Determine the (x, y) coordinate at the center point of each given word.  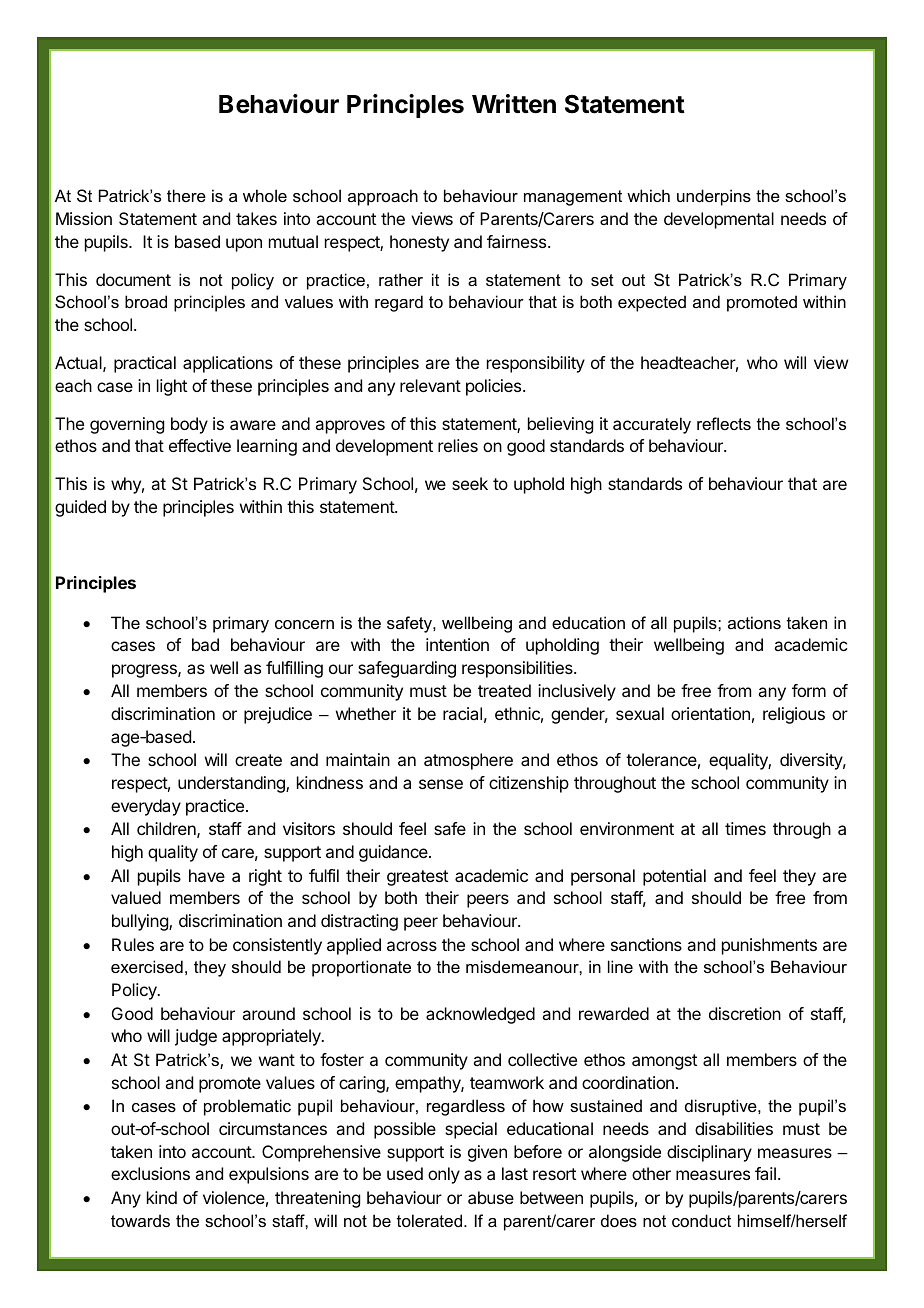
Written (514, 104)
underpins (714, 197)
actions (754, 622)
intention (457, 644)
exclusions (150, 1173)
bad (205, 644)
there (186, 195)
